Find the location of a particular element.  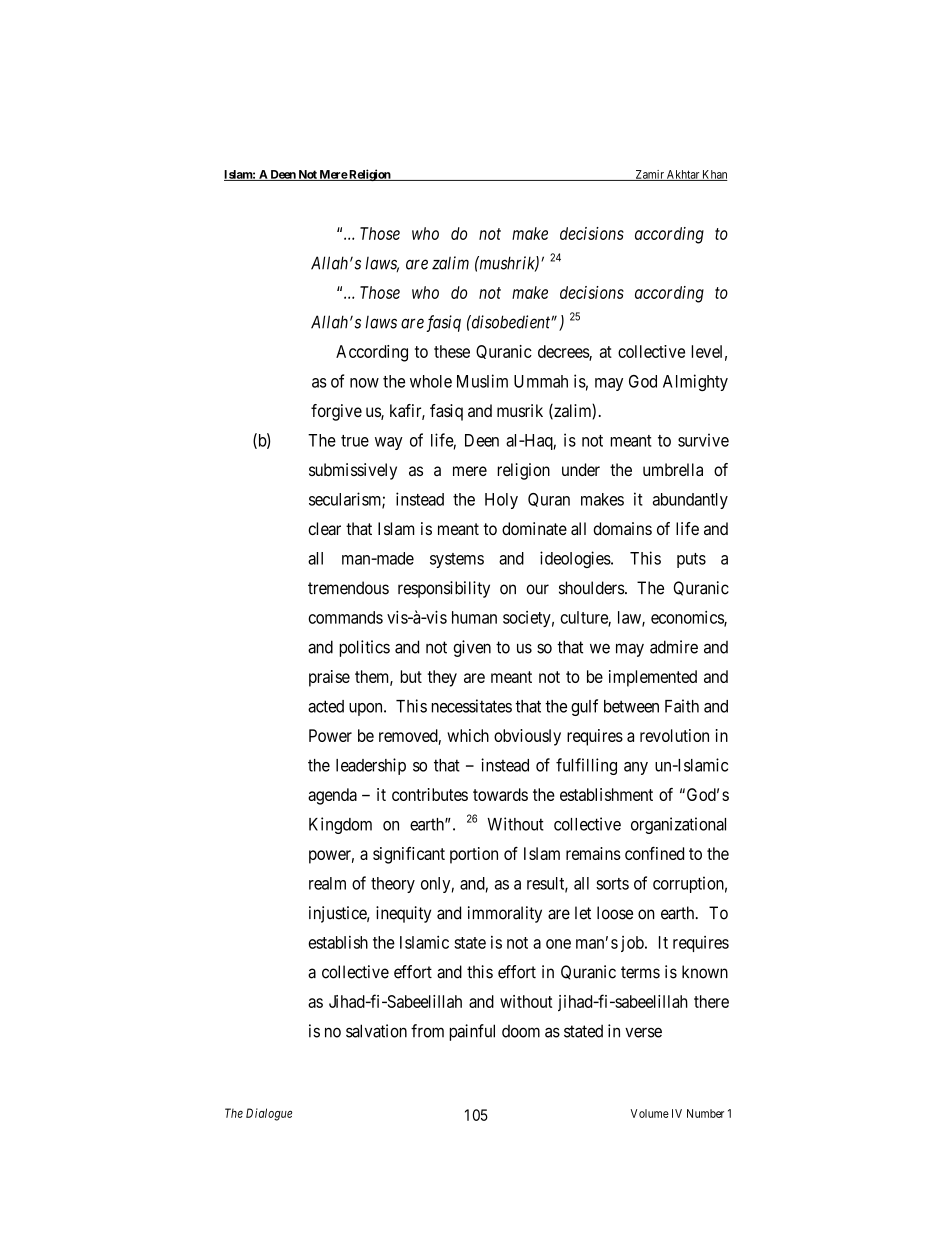

Dialogue is located at coordinates (269, 1114).
